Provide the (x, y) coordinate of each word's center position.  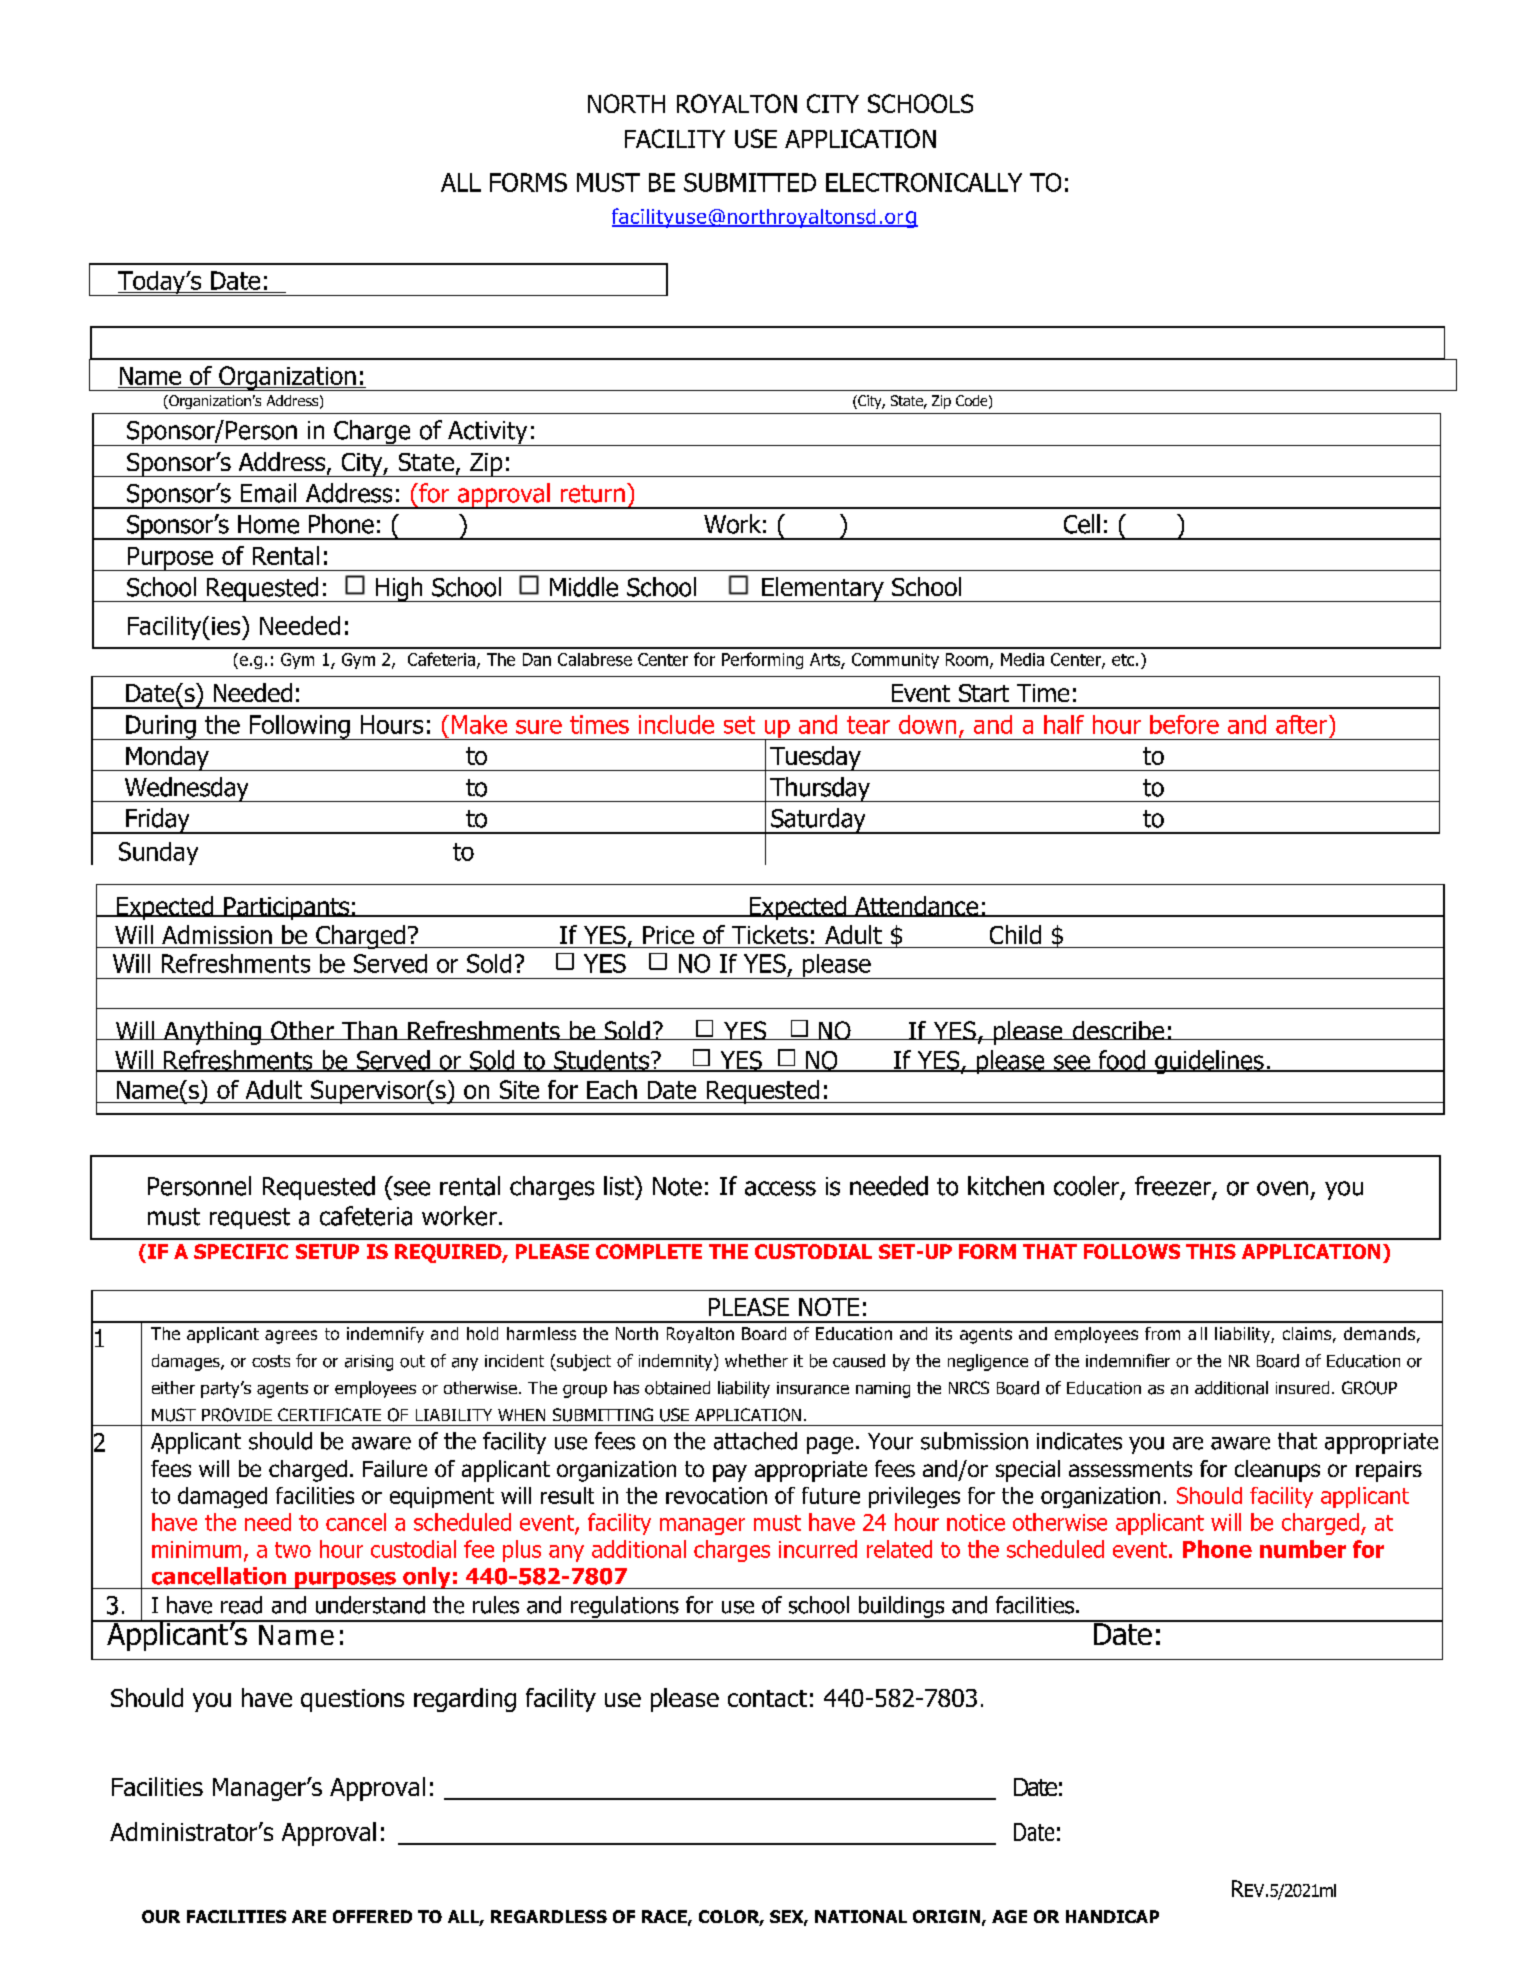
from (1162, 1333)
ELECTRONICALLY (924, 182)
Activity (488, 433)
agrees (291, 1337)
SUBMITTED (750, 182)
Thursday (820, 789)
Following (299, 727)
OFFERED (372, 1916)
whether (756, 1360)
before (1184, 724)
